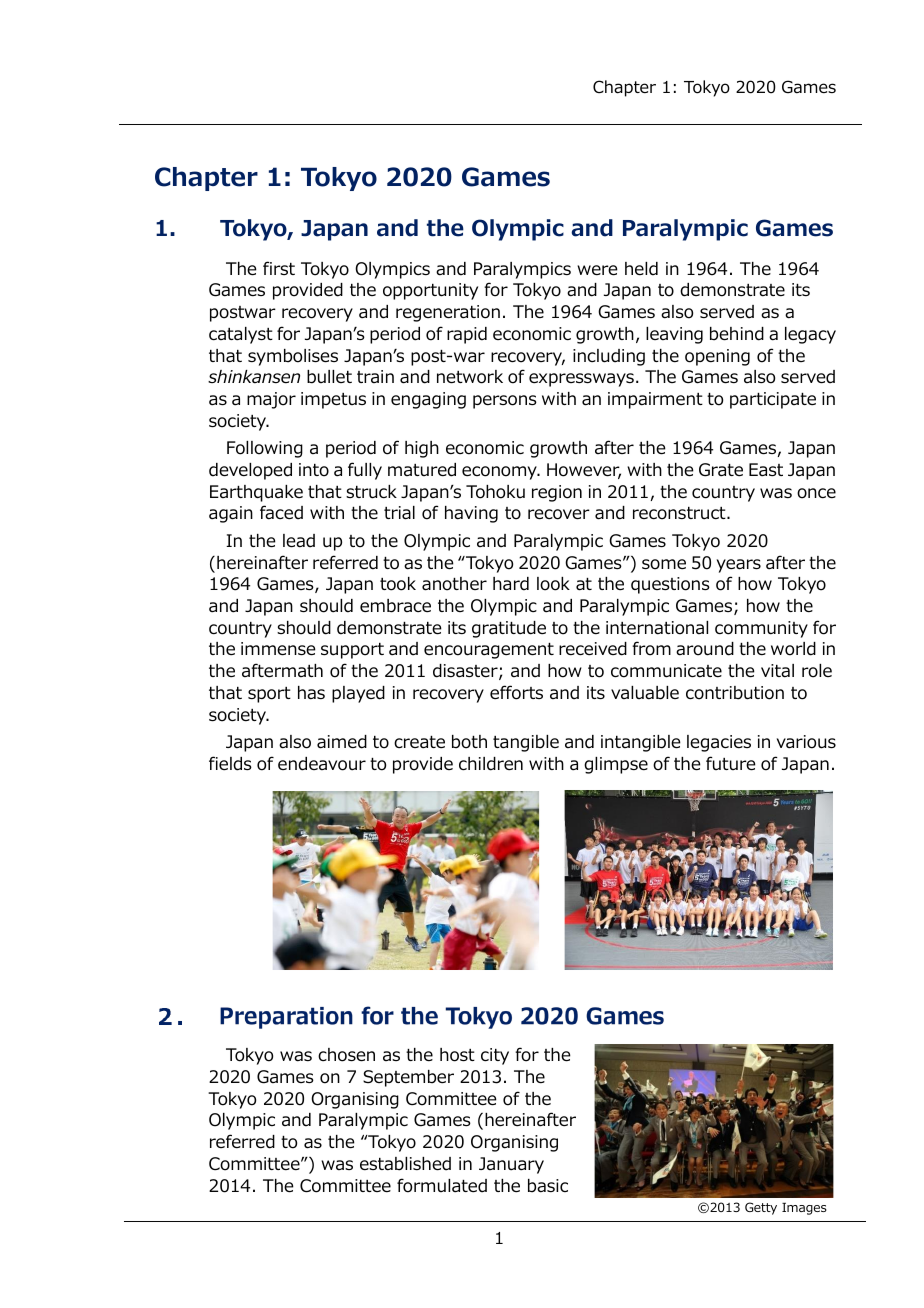 Image resolution: width=924 pixels, height=1308 pixels. I want to click on behind, so click(737, 334).
